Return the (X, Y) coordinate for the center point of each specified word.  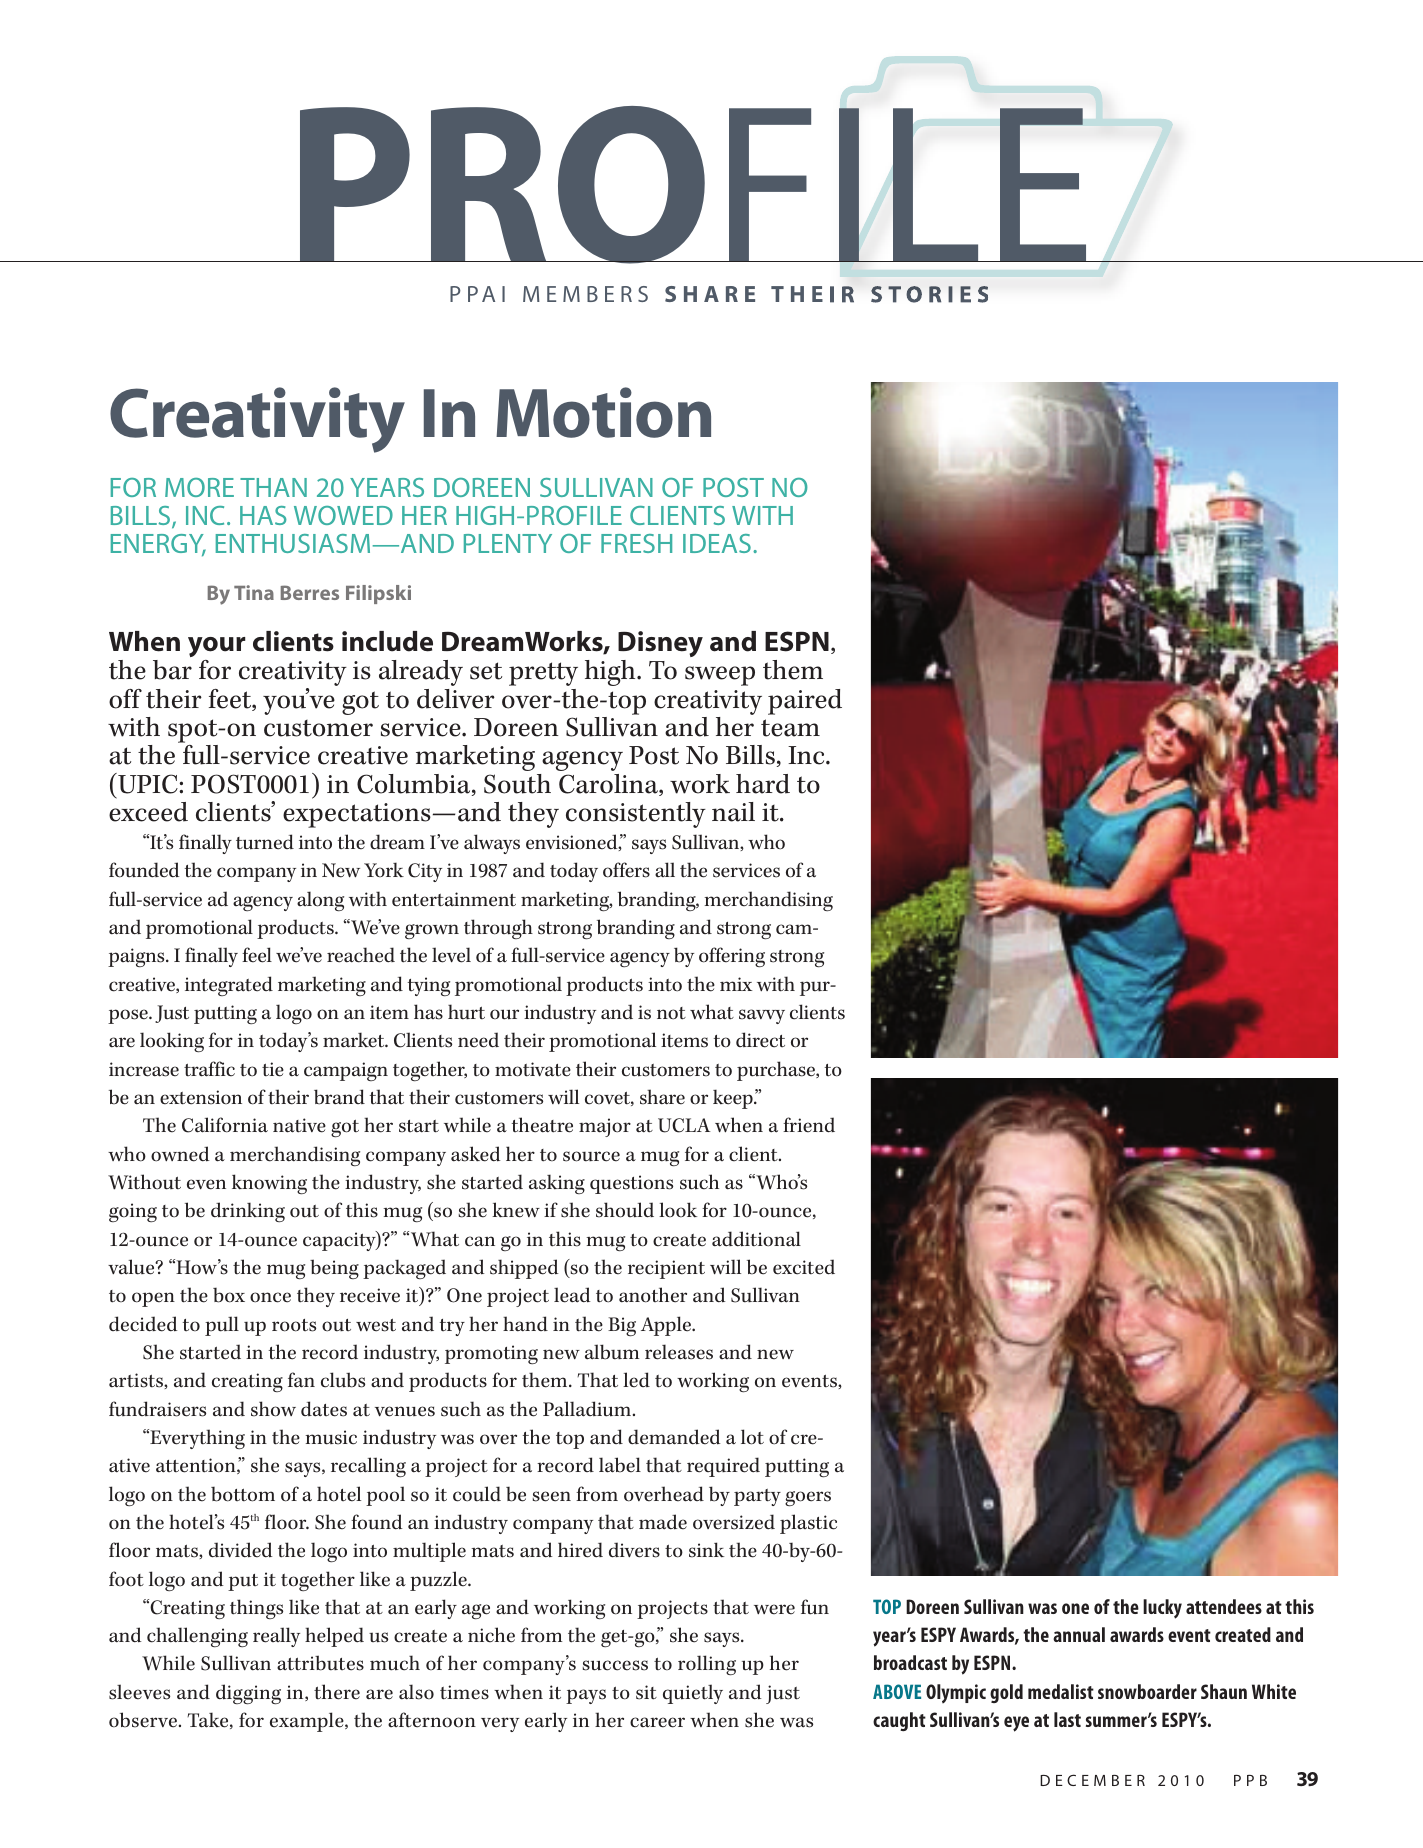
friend (809, 1125)
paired (805, 702)
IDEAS (717, 543)
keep (734, 1099)
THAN (273, 487)
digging (248, 1694)
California (225, 1125)
